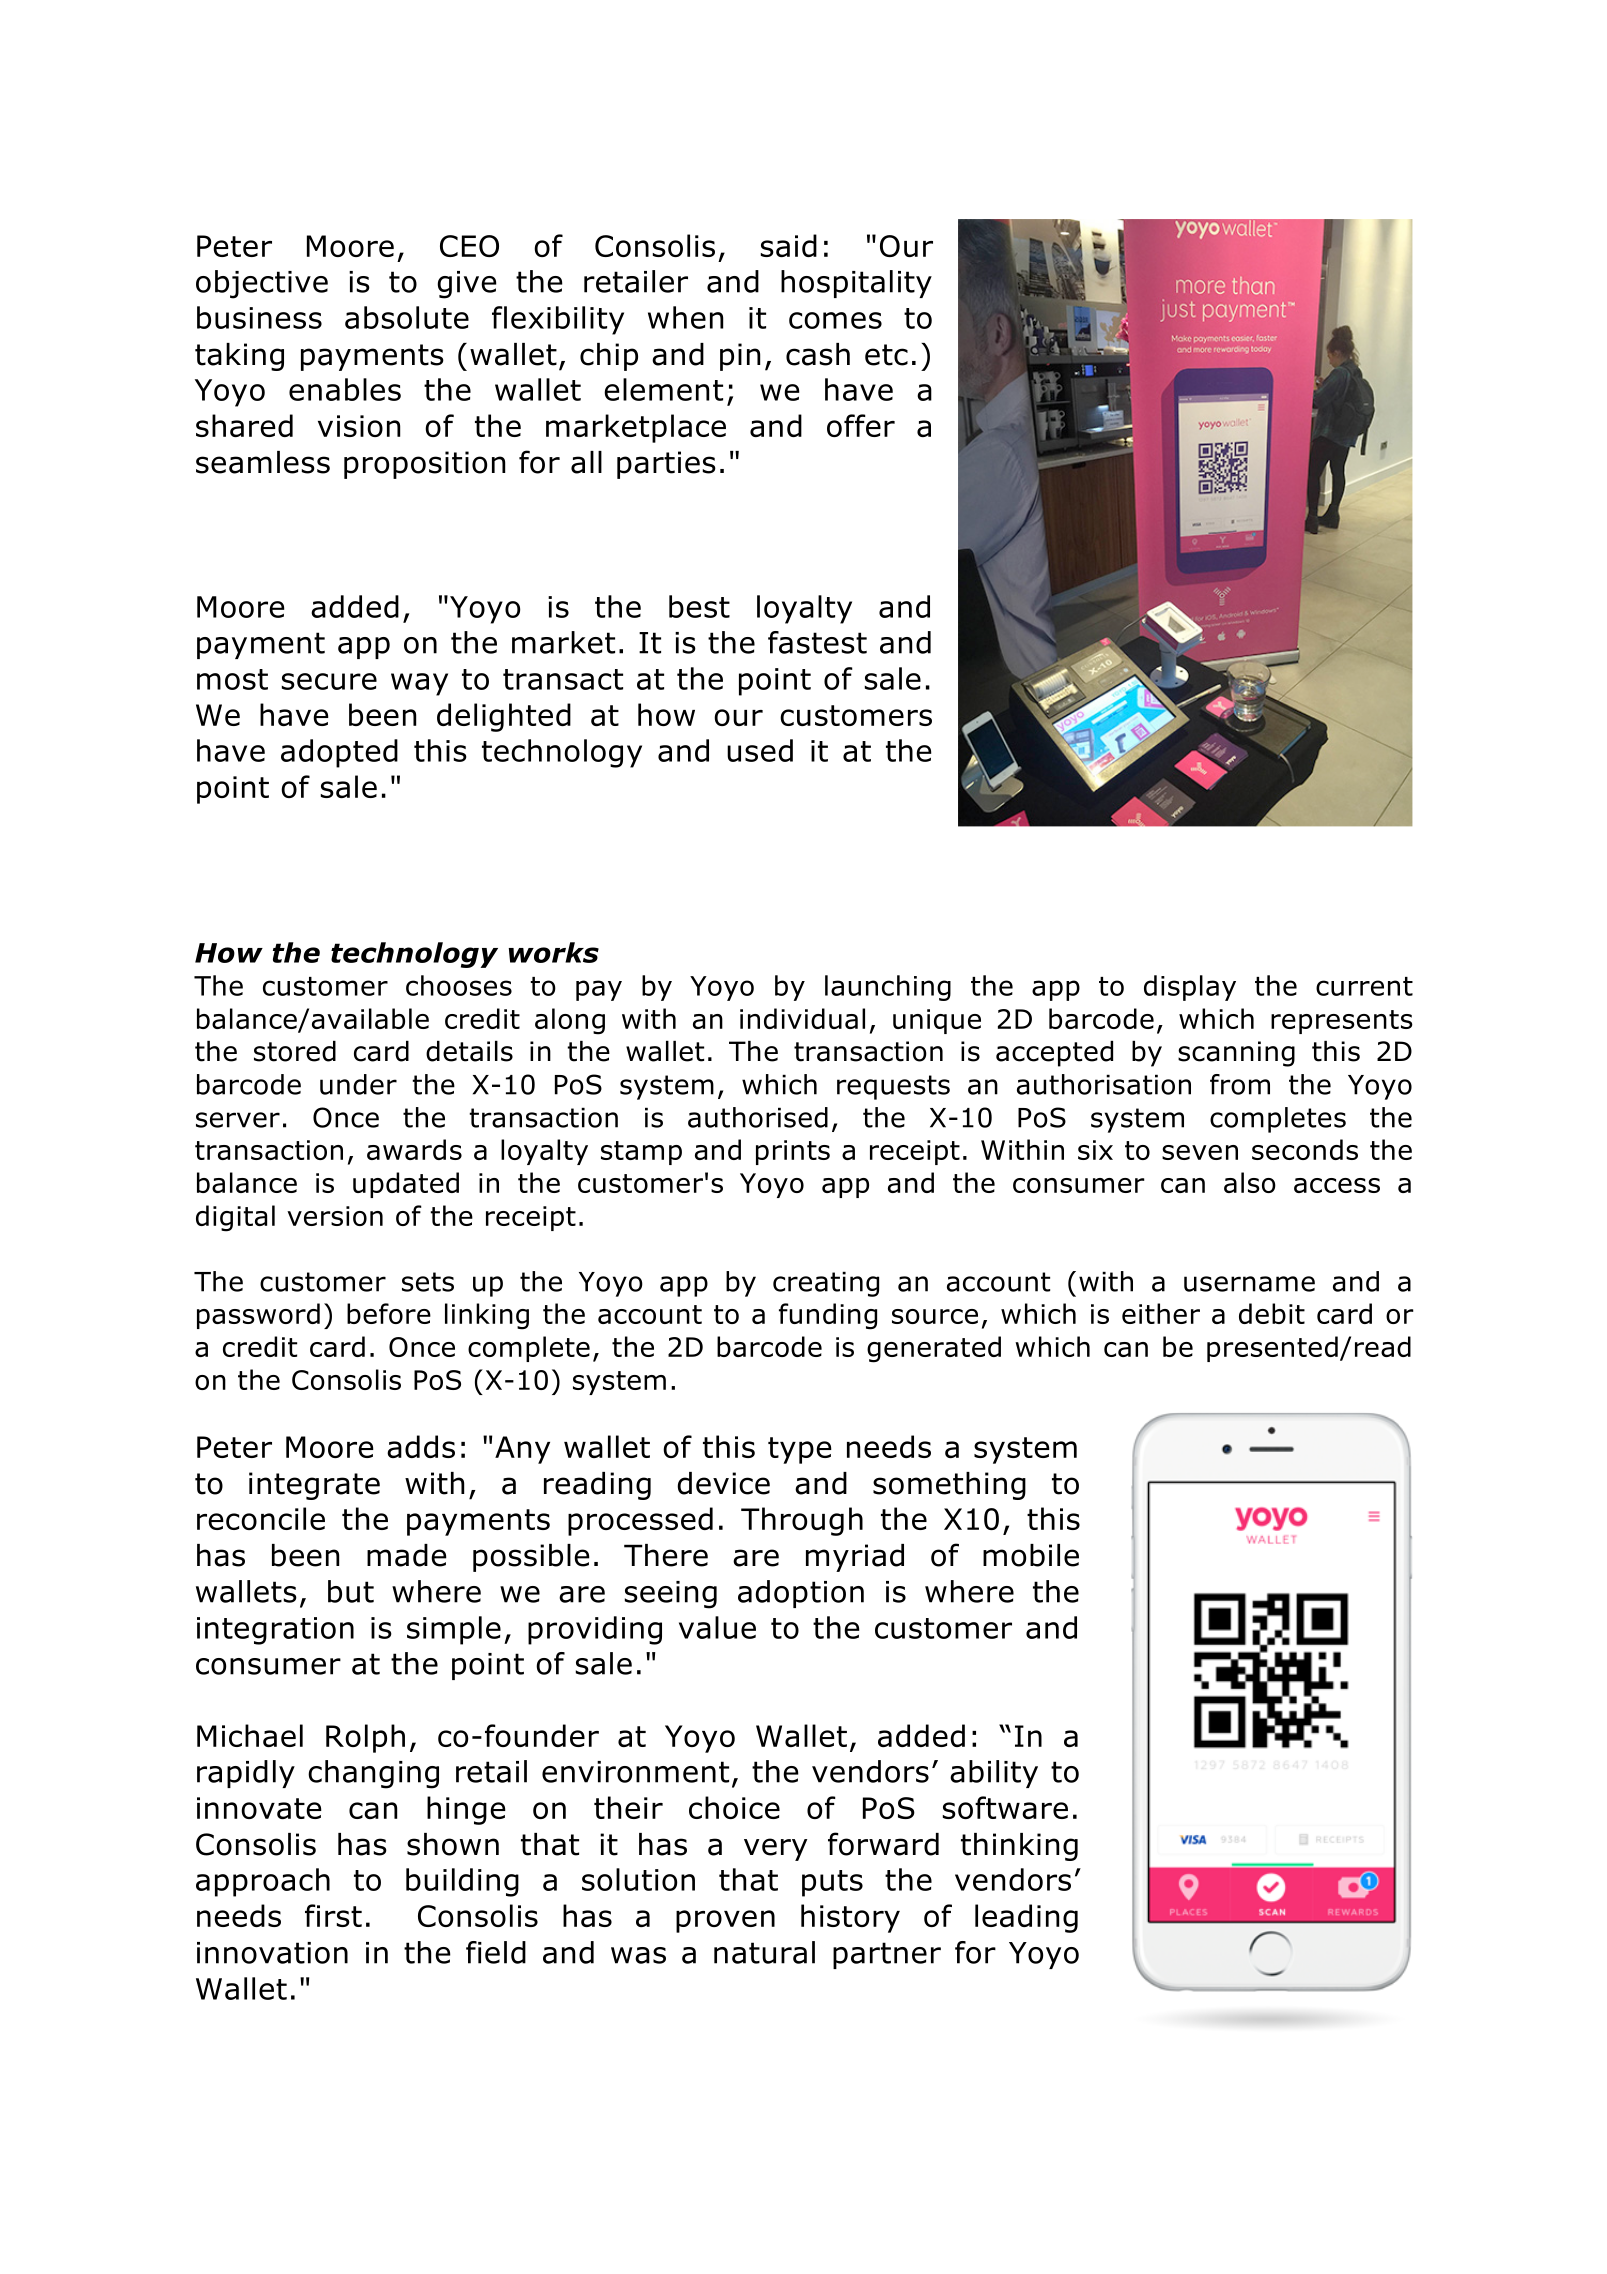 The image size is (1607, 2274). Describe the element at coordinates (414, 1149) in the document. I see `awards` at that location.
